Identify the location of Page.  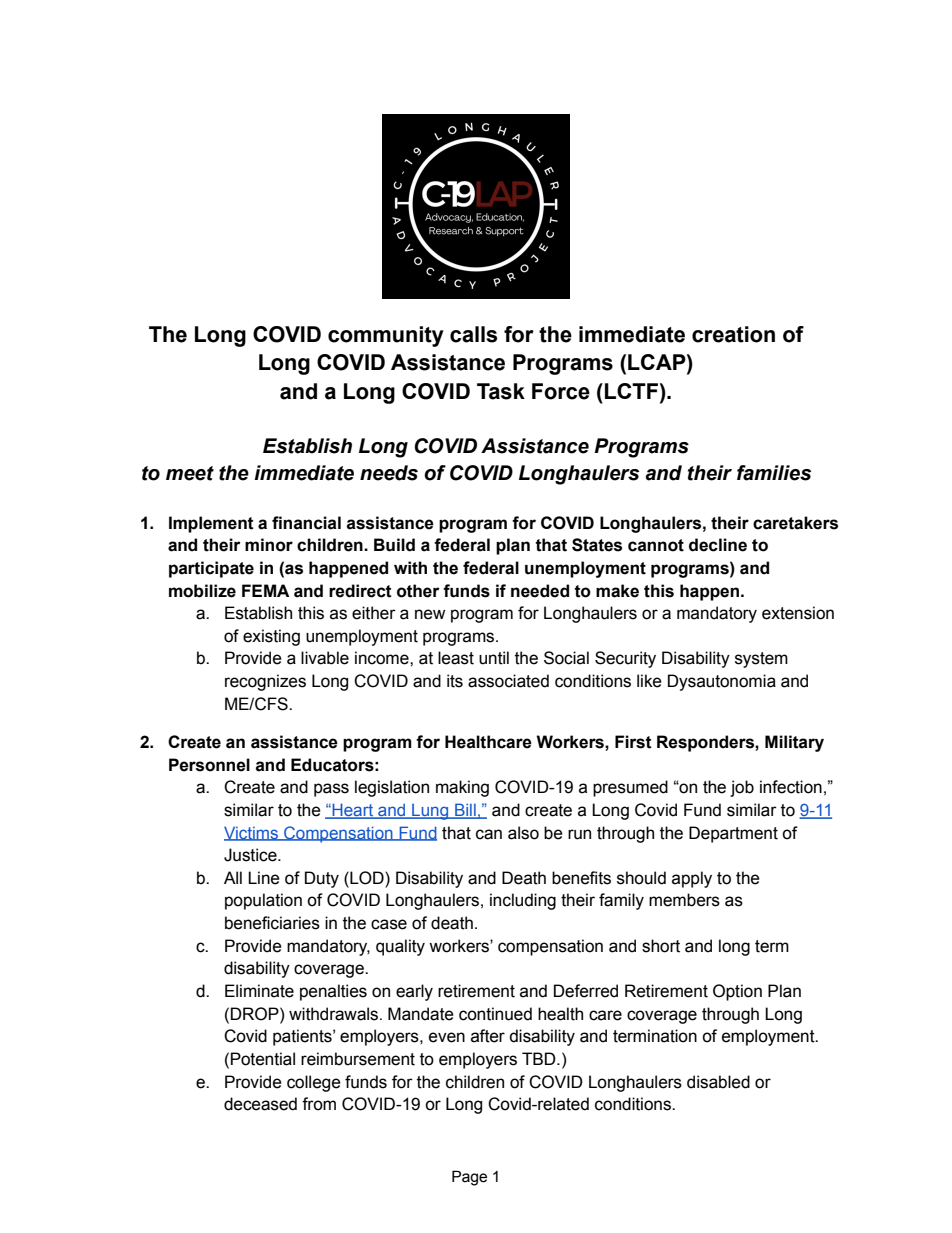
(469, 1178).
